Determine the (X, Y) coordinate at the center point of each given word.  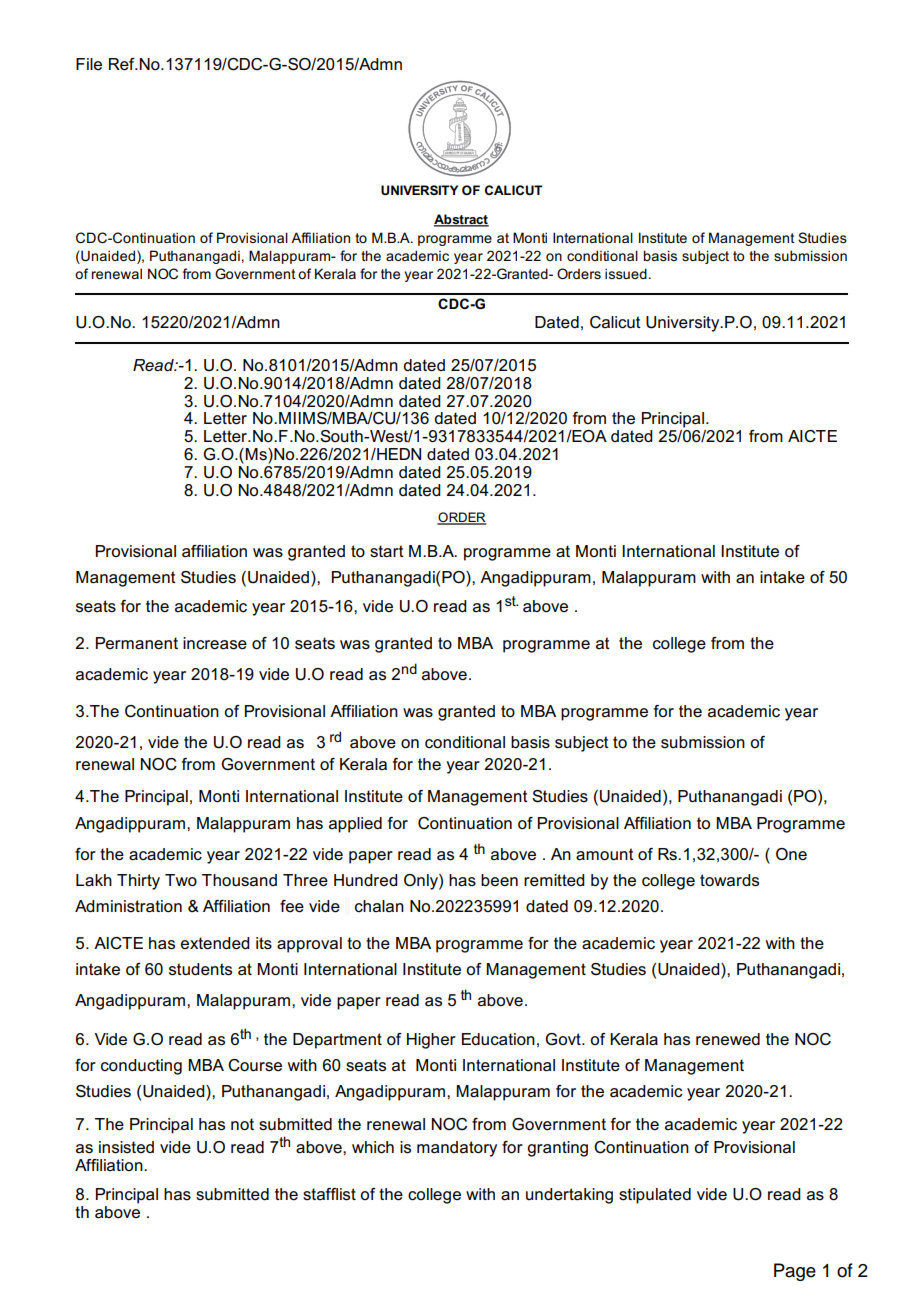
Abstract (461, 220)
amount (605, 854)
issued (626, 273)
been (499, 880)
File (89, 64)
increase (215, 643)
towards (729, 880)
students (200, 969)
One (791, 854)
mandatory (457, 1149)
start (387, 551)
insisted (126, 1147)
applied (355, 825)
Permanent (137, 643)
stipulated (655, 1196)
